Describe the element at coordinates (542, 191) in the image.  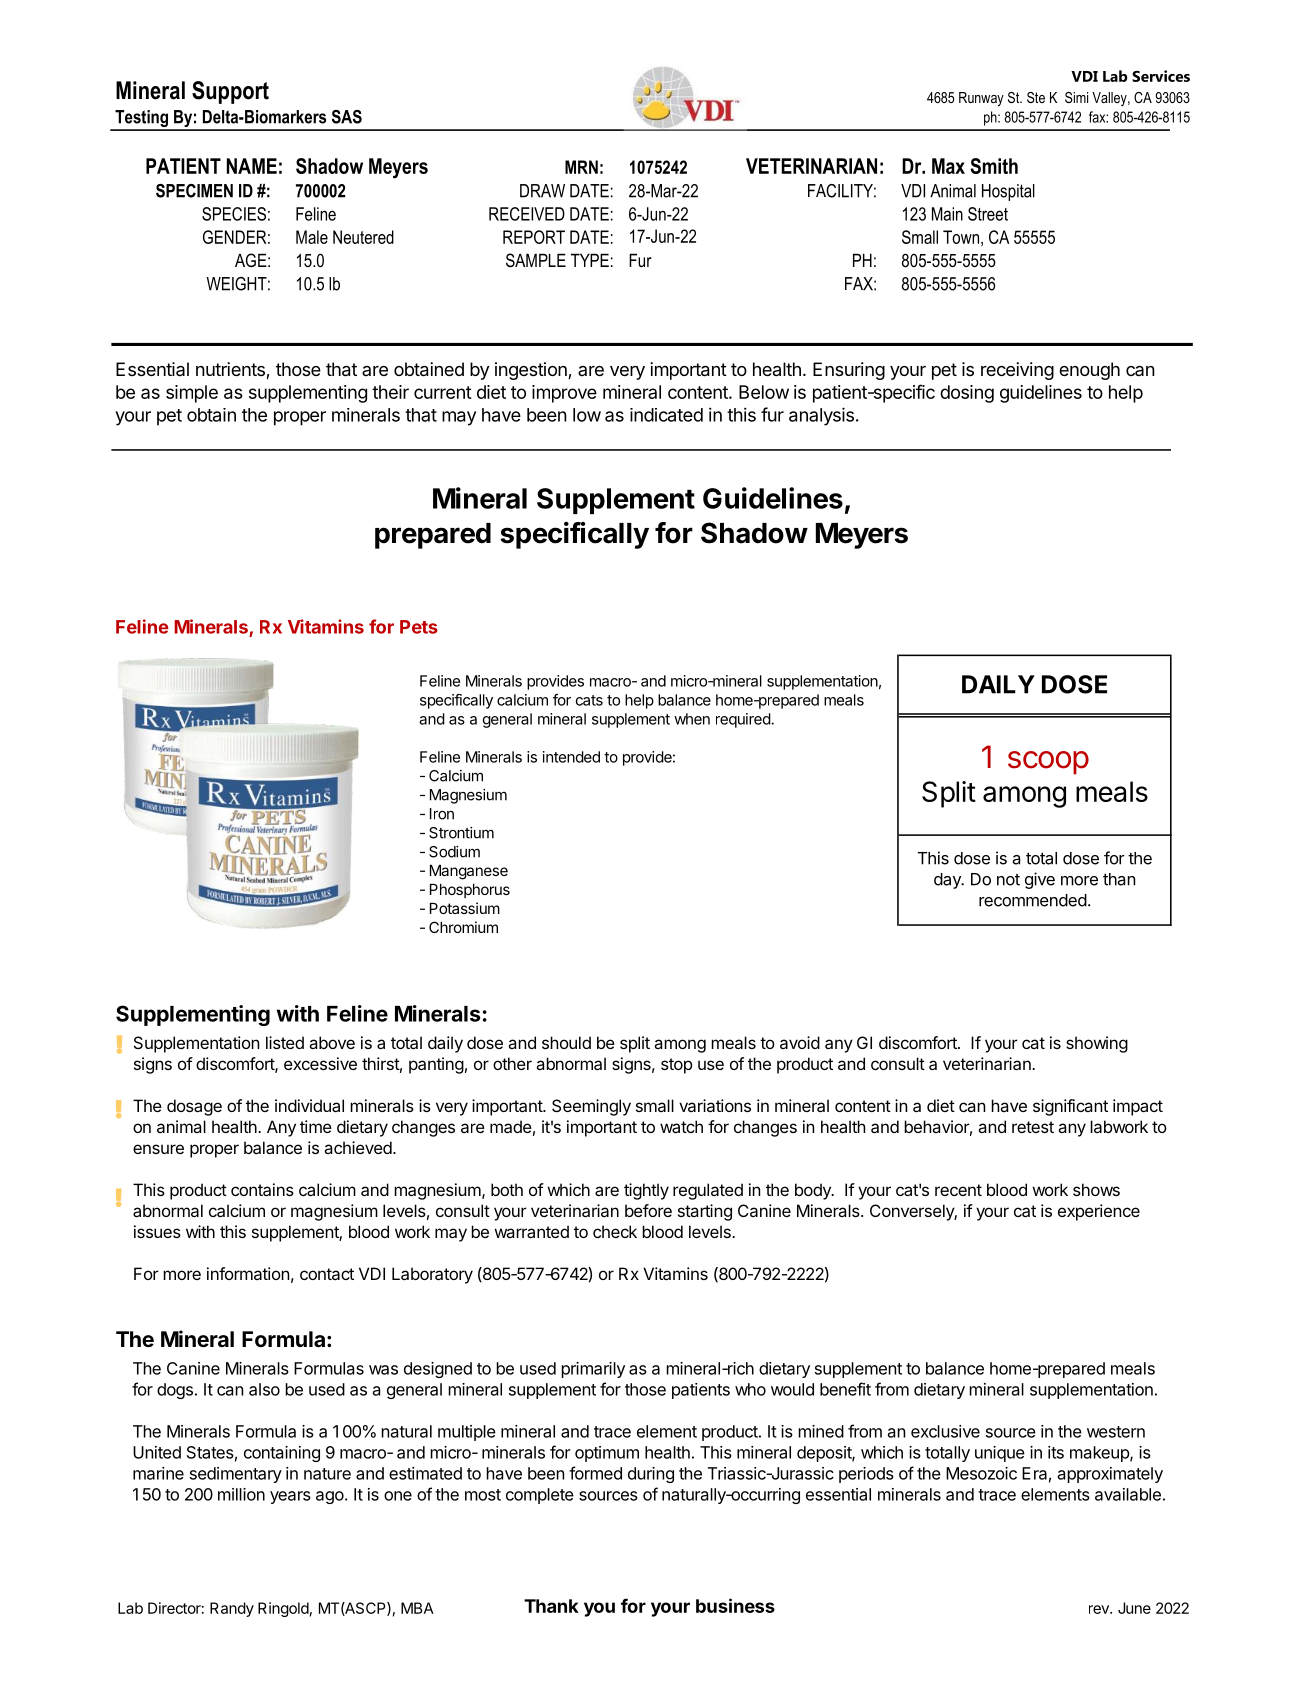
I see `DRAW` at that location.
